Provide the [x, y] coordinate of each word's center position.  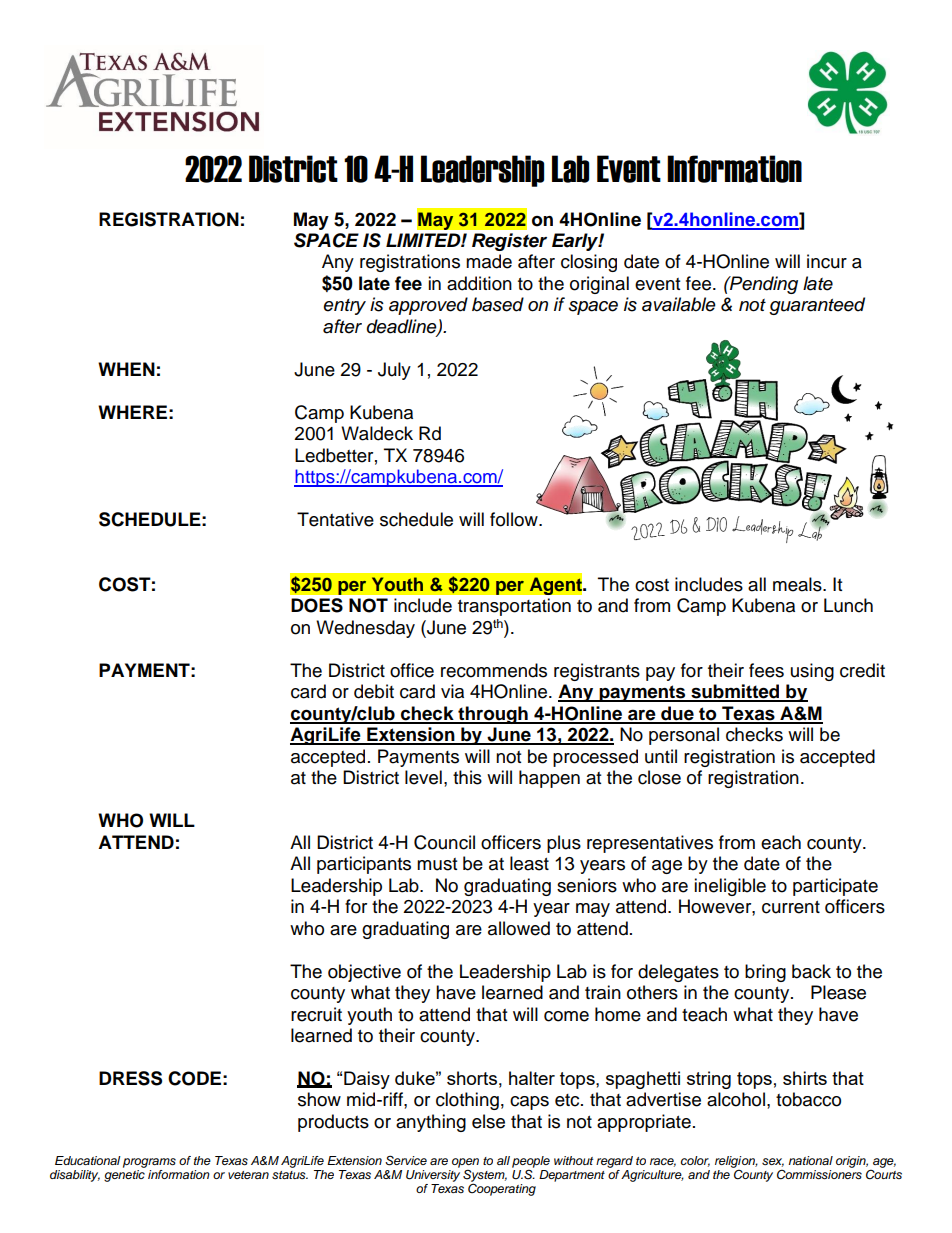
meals [798, 584]
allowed [519, 928]
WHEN [126, 369]
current [791, 907]
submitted [735, 692]
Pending [763, 285]
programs [149, 1163]
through [493, 715]
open [465, 1163]
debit [374, 691]
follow [515, 519]
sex [773, 1162]
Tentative [335, 519]
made [489, 261]
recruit [316, 1014]
